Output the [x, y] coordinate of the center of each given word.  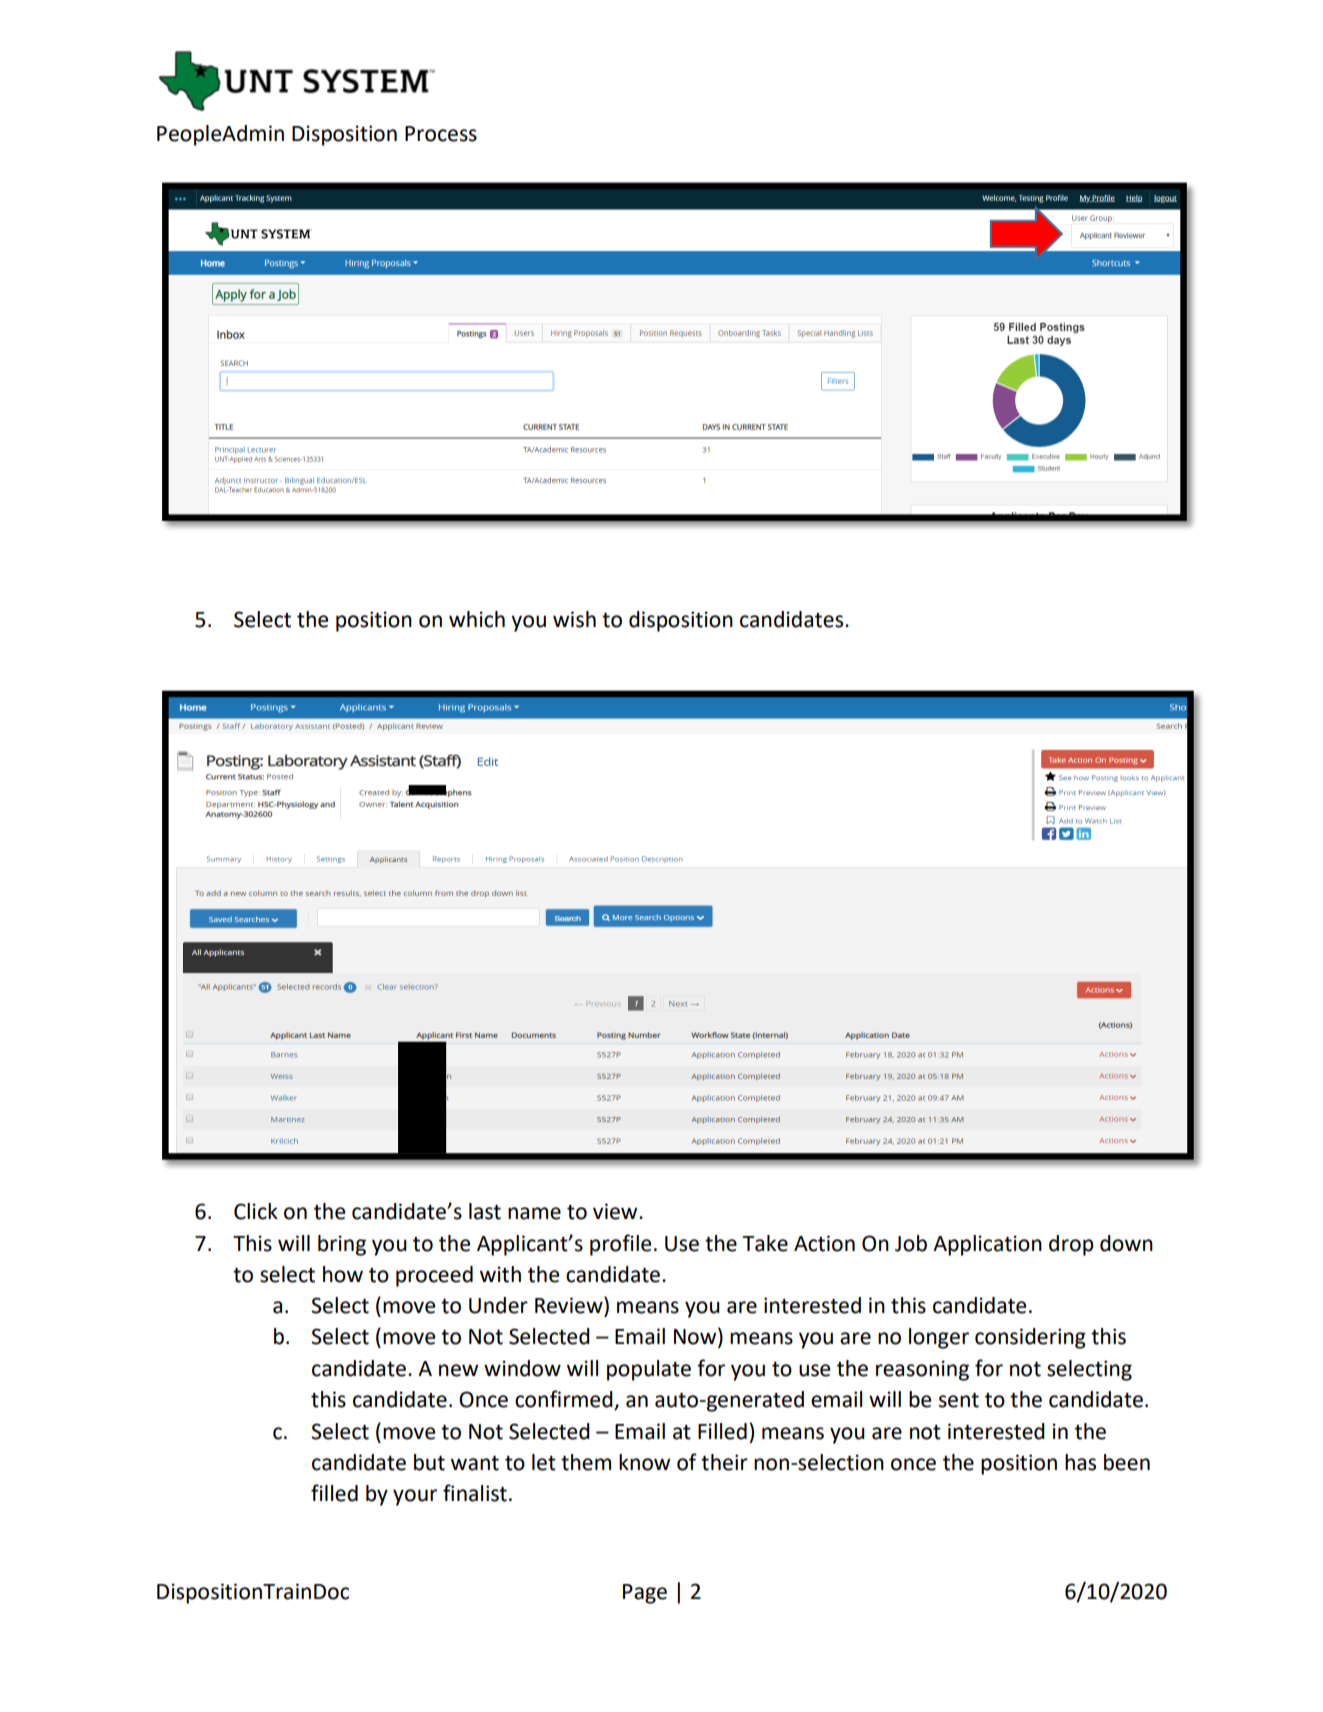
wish [574, 619]
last [485, 1211]
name [534, 1213]
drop [1071, 1245]
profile [620, 1245]
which [477, 619]
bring [342, 1245]
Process [441, 134]
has [1080, 1462]
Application [987, 1245]
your [415, 1497]
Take [765, 1243]
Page [645, 1594]
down [1126, 1243]
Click [256, 1211]
